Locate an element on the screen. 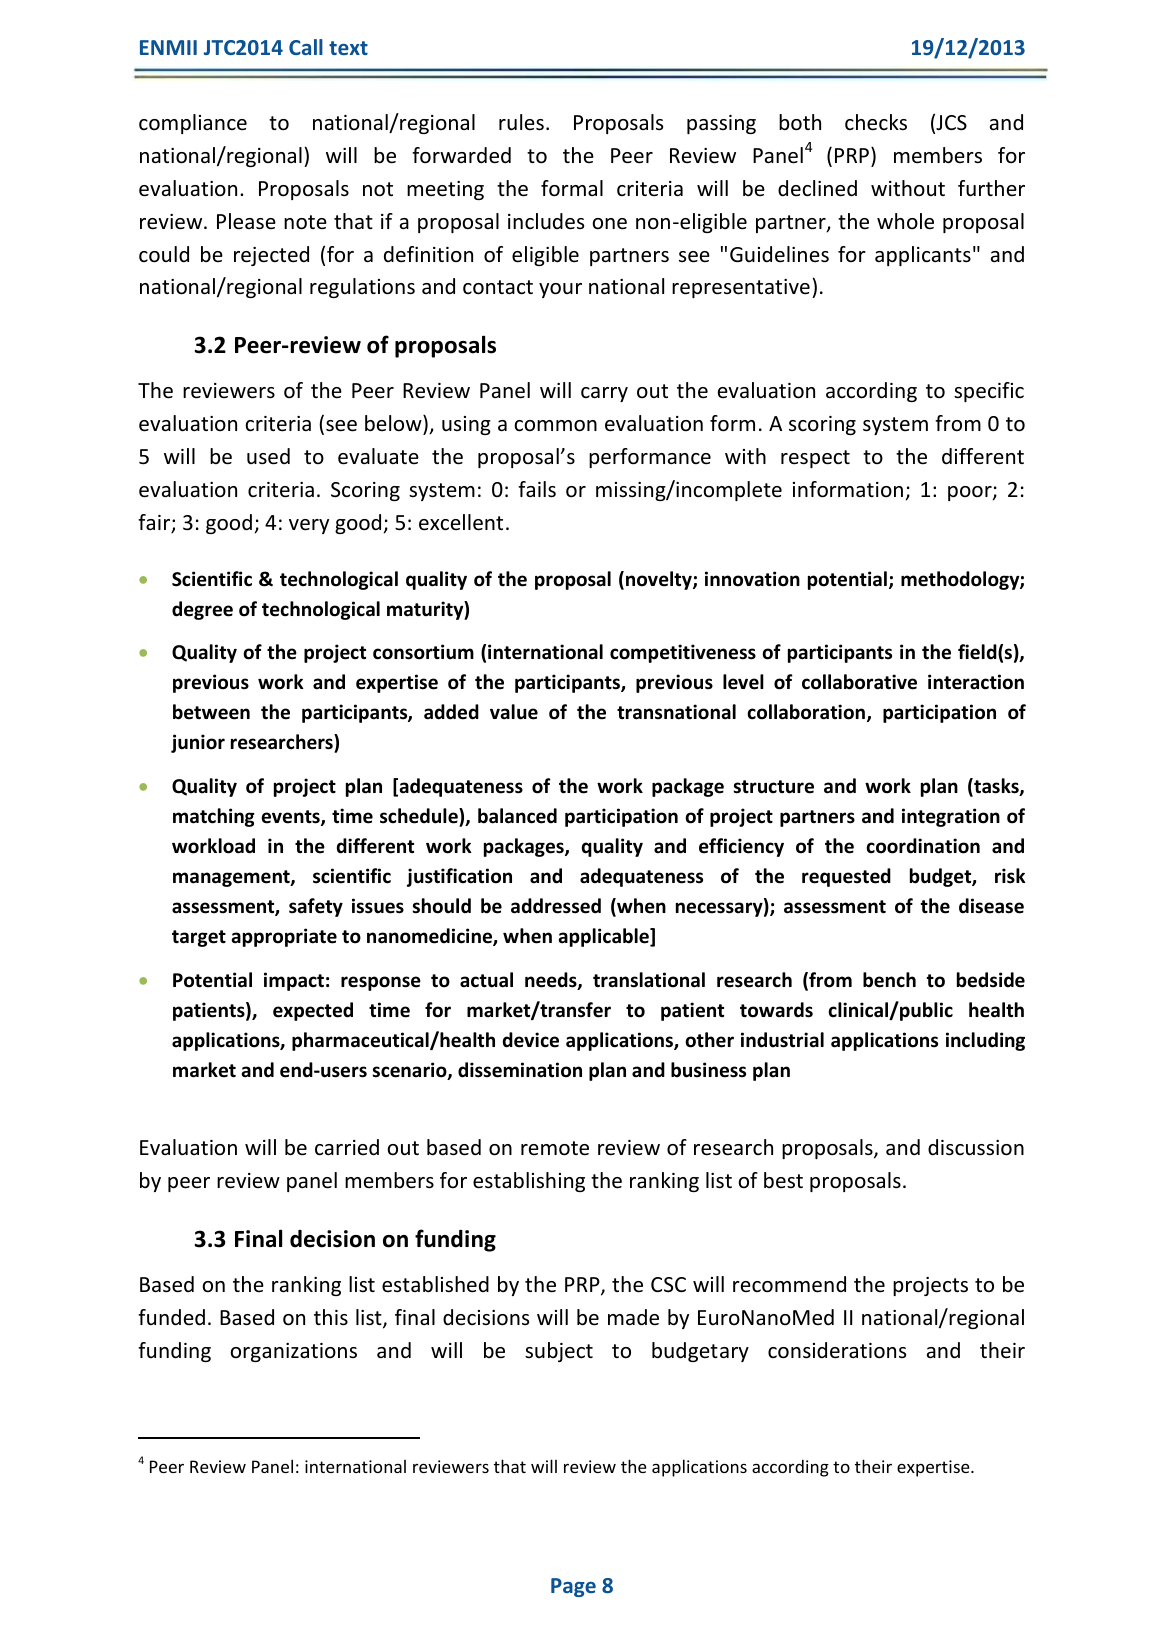 This screenshot has height=1646, width=1164. including is located at coordinates (985, 1041).
